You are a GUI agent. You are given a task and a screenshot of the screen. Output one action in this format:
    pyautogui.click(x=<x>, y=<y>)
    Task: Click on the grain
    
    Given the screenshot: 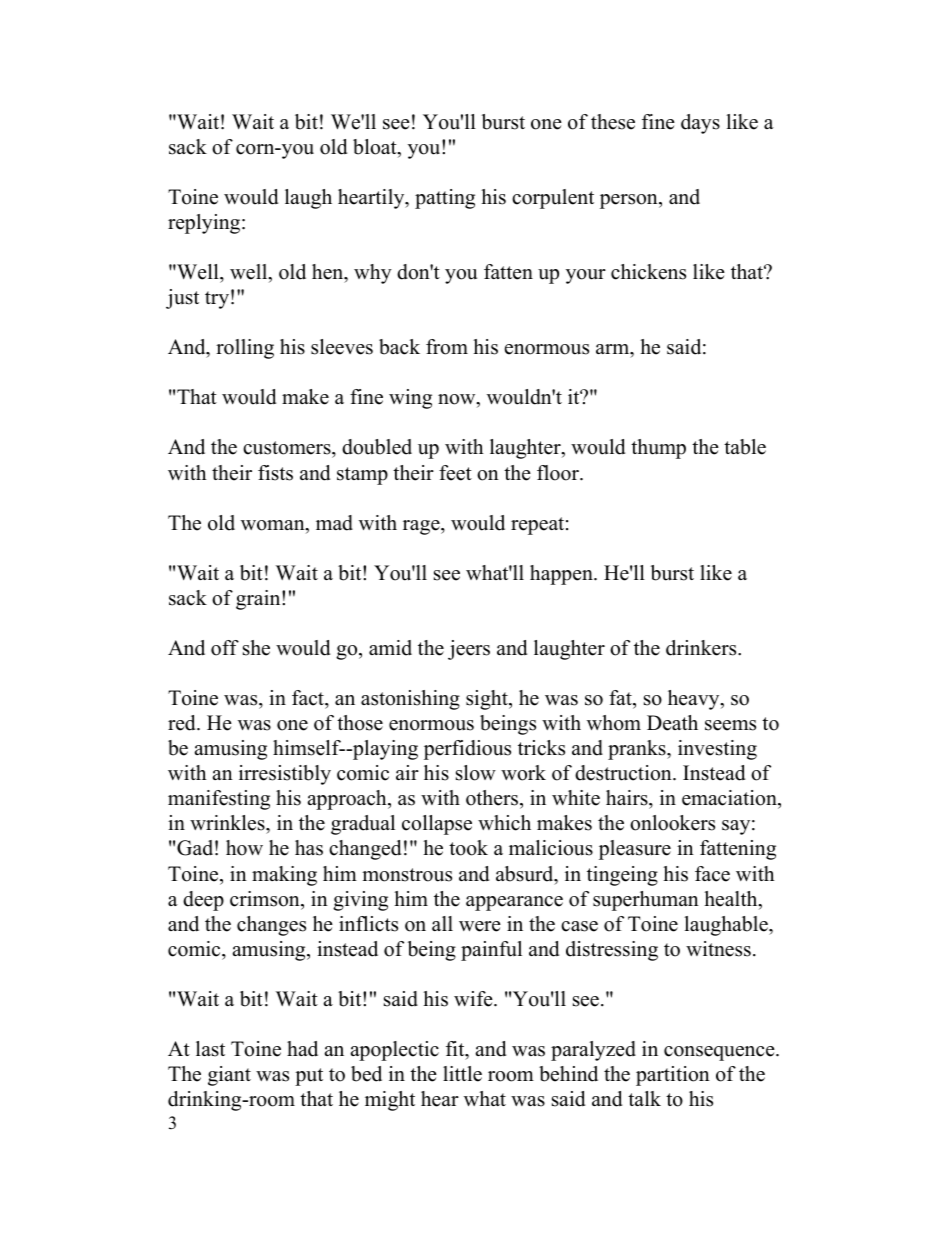 What is the action you would take?
    pyautogui.click(x=259, y=600)
